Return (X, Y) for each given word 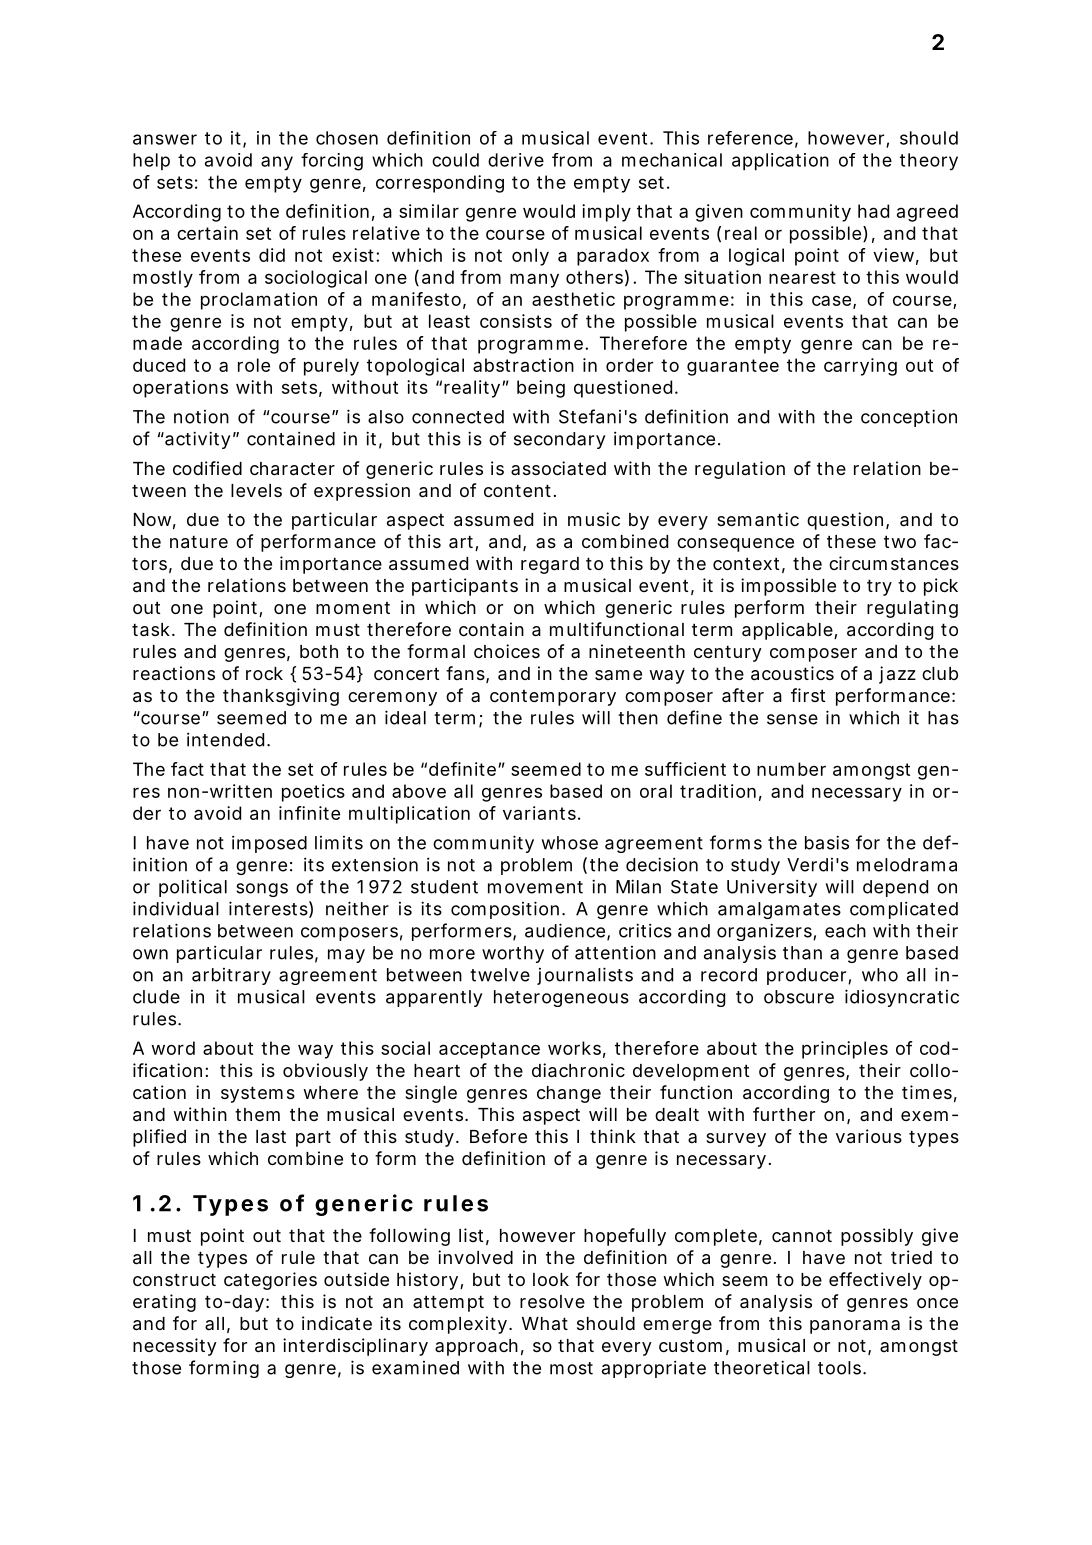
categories (270, 1281)
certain (207, 233)
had (873, 211)
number (791, 769)
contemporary (553, 698)
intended (225, 739)
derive (516, 160)
